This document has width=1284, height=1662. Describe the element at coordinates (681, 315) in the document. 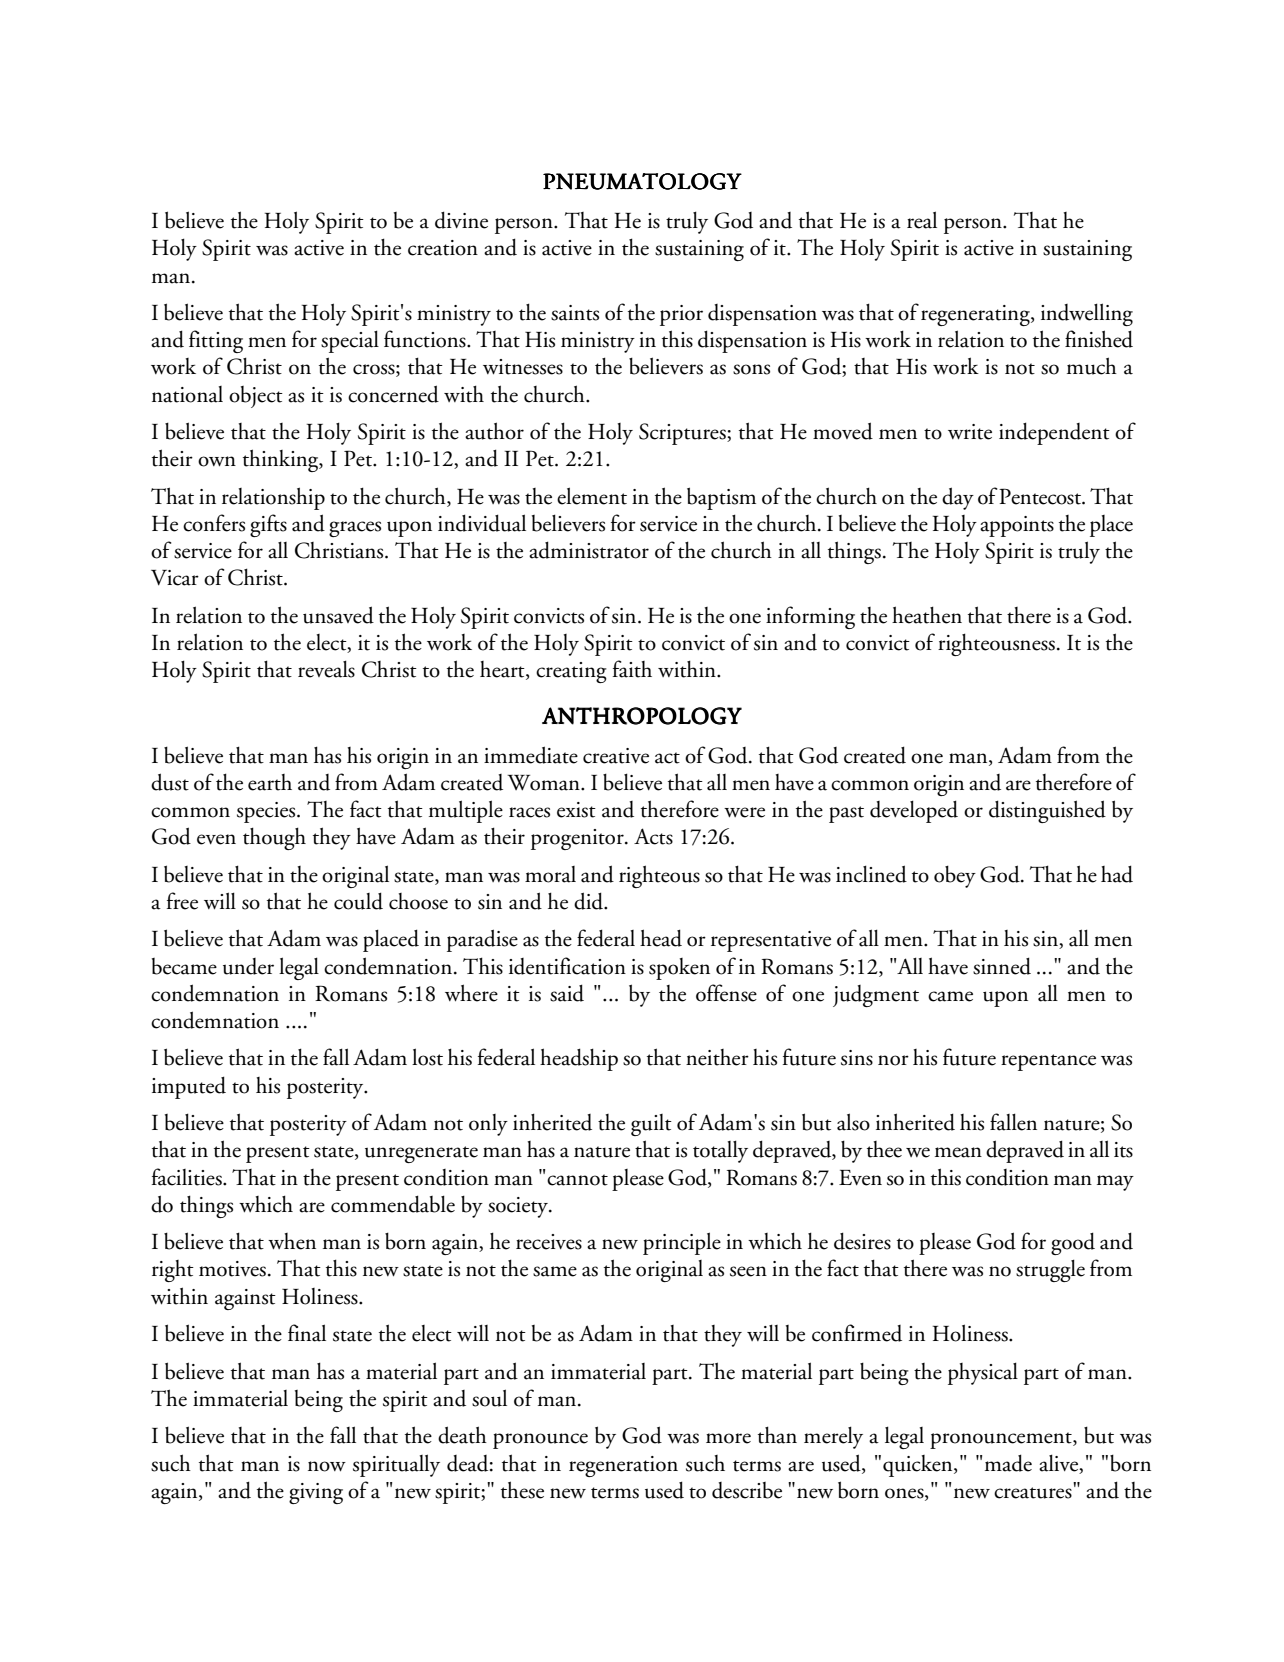

I see `prior` at that location.
